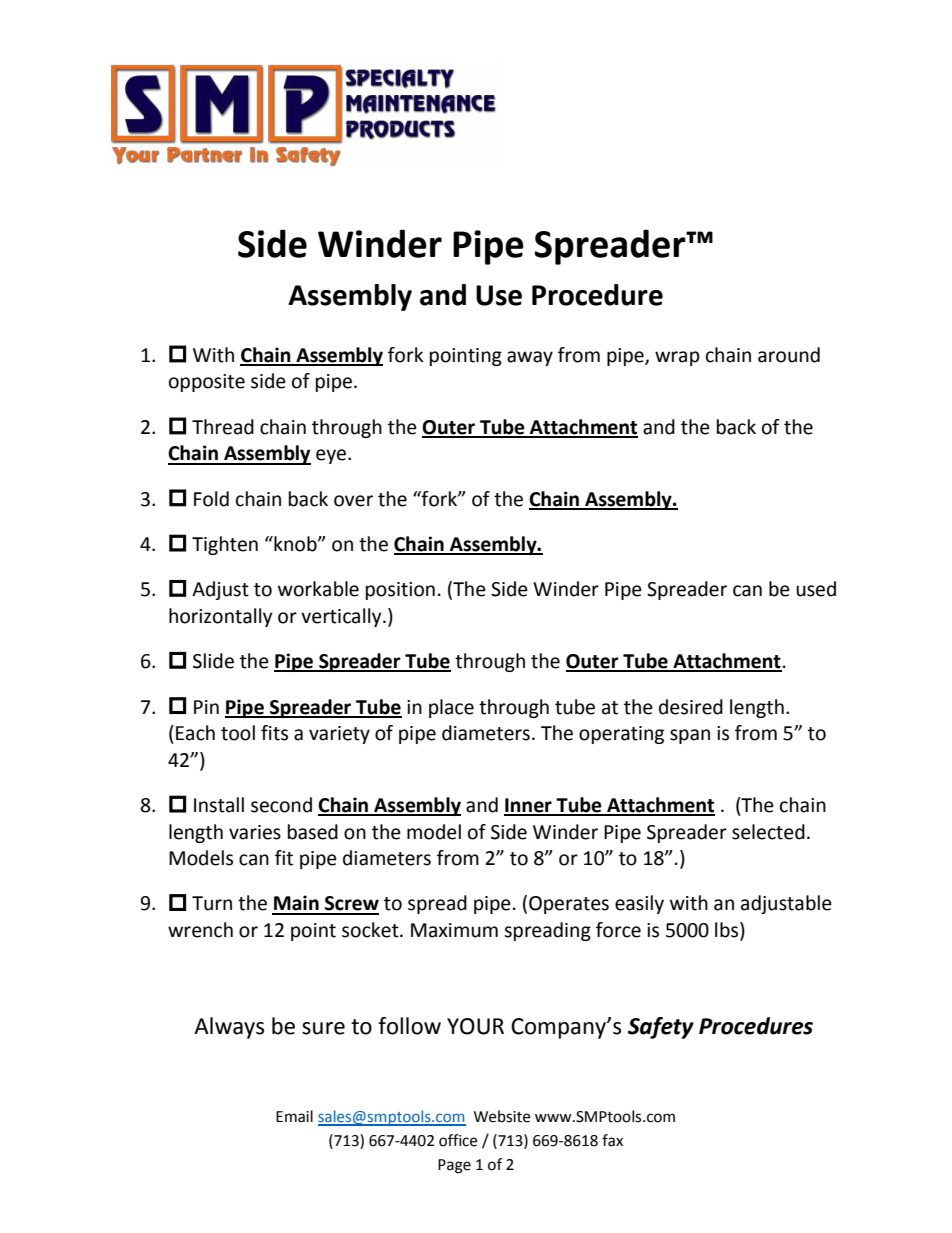 This screenshot has height=1233, width=952. I want to click on opposite, so click(207, 383).
